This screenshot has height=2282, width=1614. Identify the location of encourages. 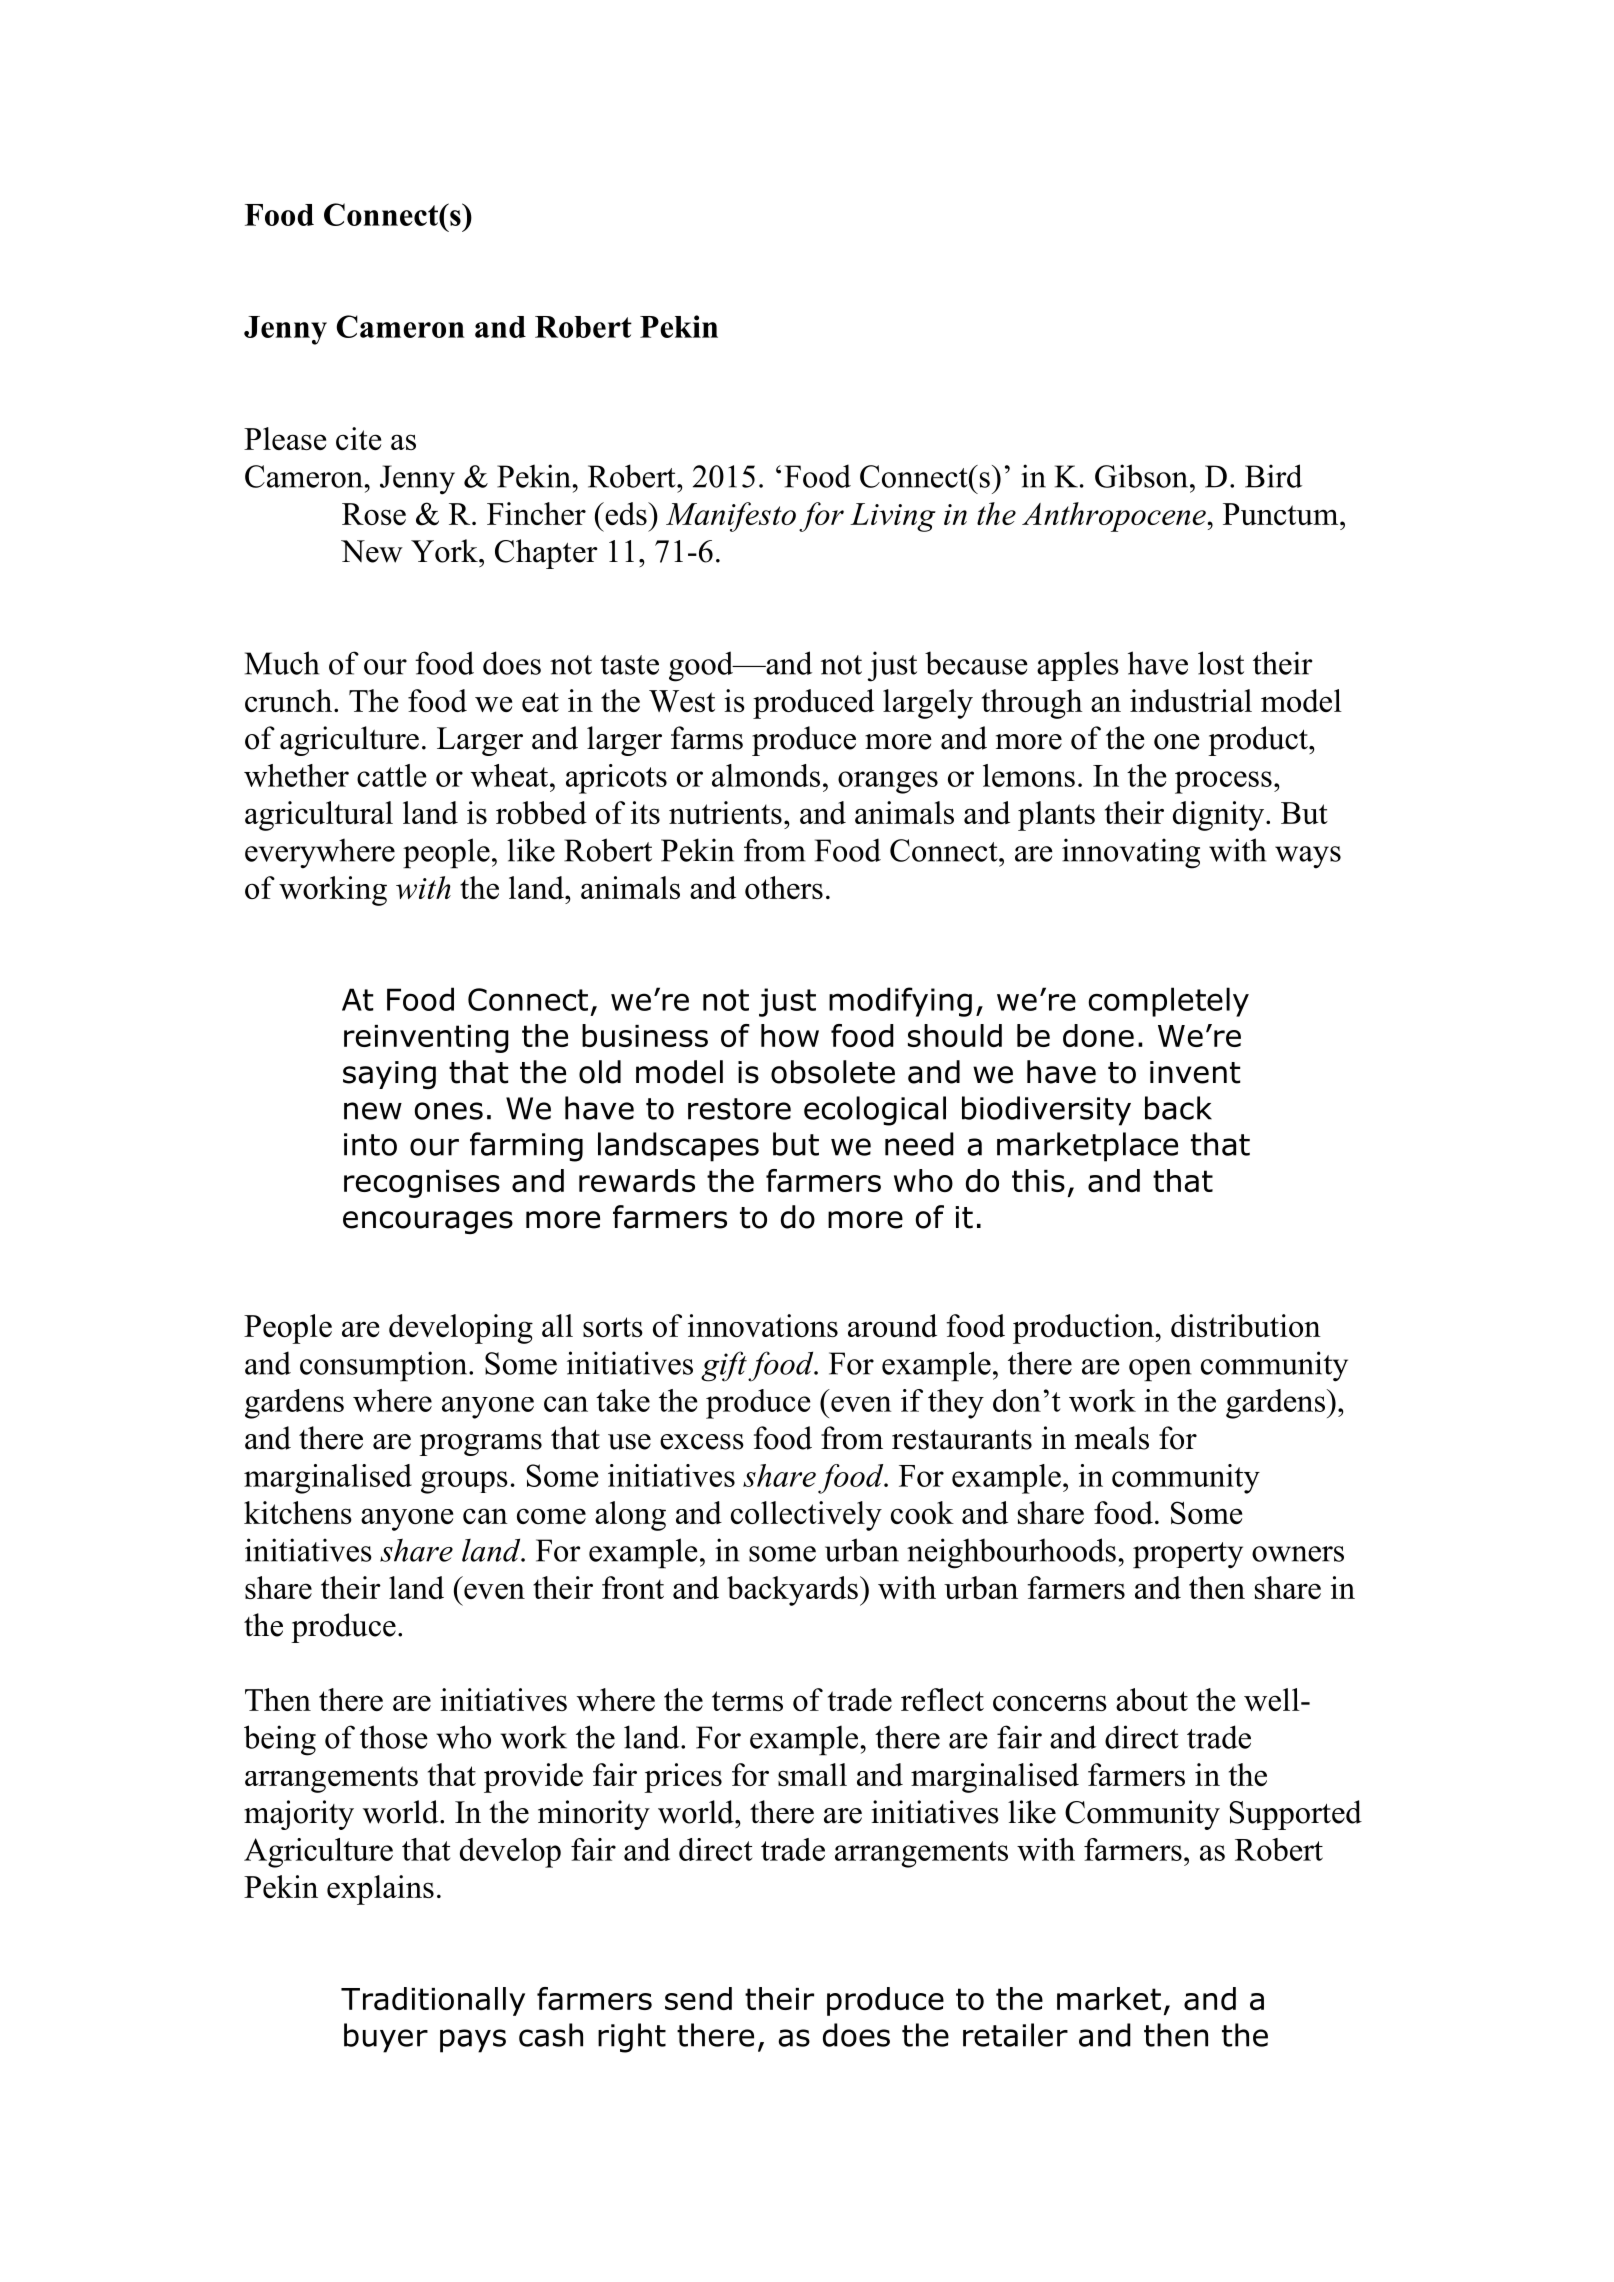
(428, 1222).
